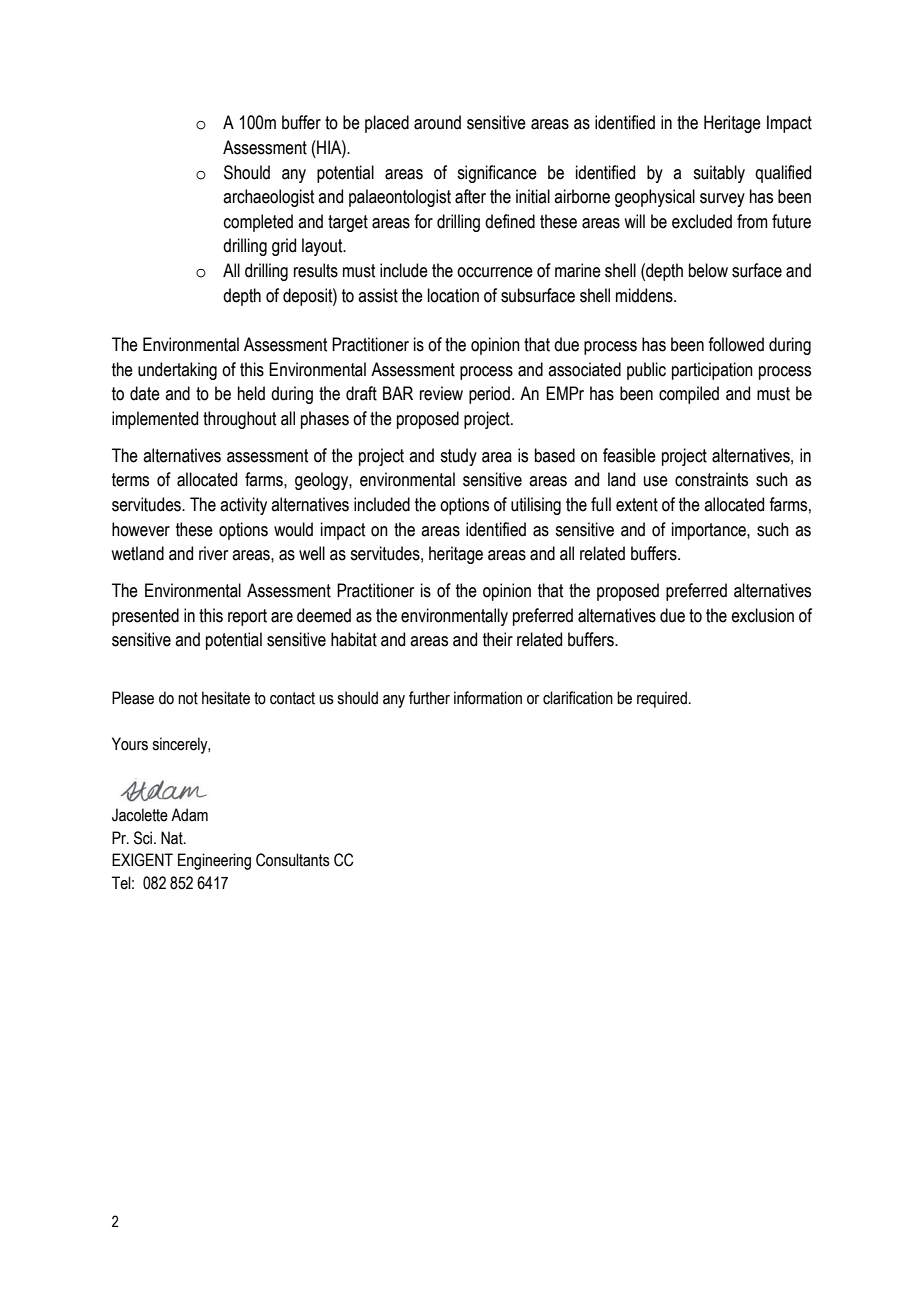 Image resolution: width=924 pixels, height=1308 pixels. Describe the element at coordinates (458, 457) in the page. I see `study` at that location.
